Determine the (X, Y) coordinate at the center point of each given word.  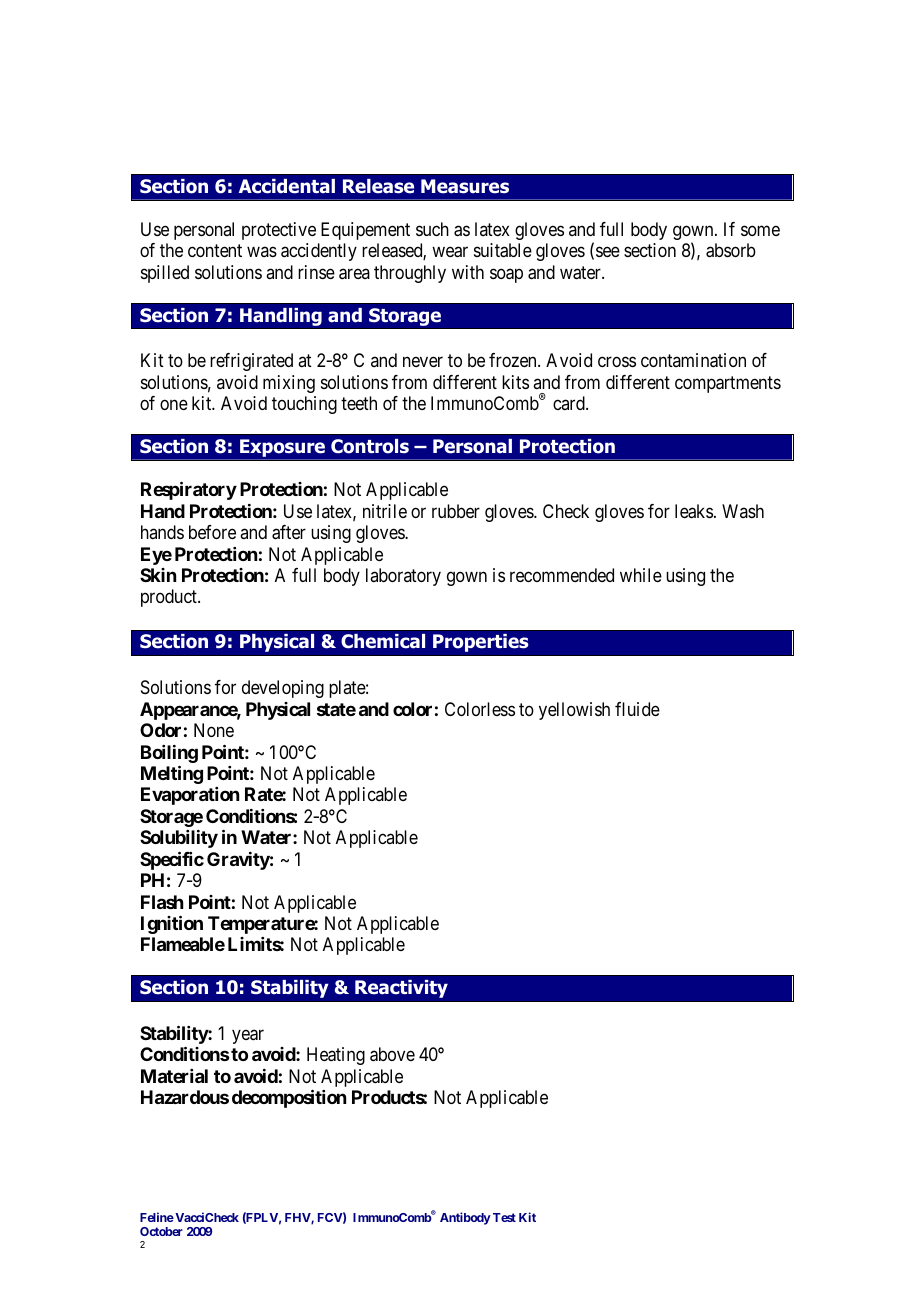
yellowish (574, 711)
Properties (481, 642)
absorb (731, 250)
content (215, 251)
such (432, 229)
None (214, 730)
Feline (157, 1217)
